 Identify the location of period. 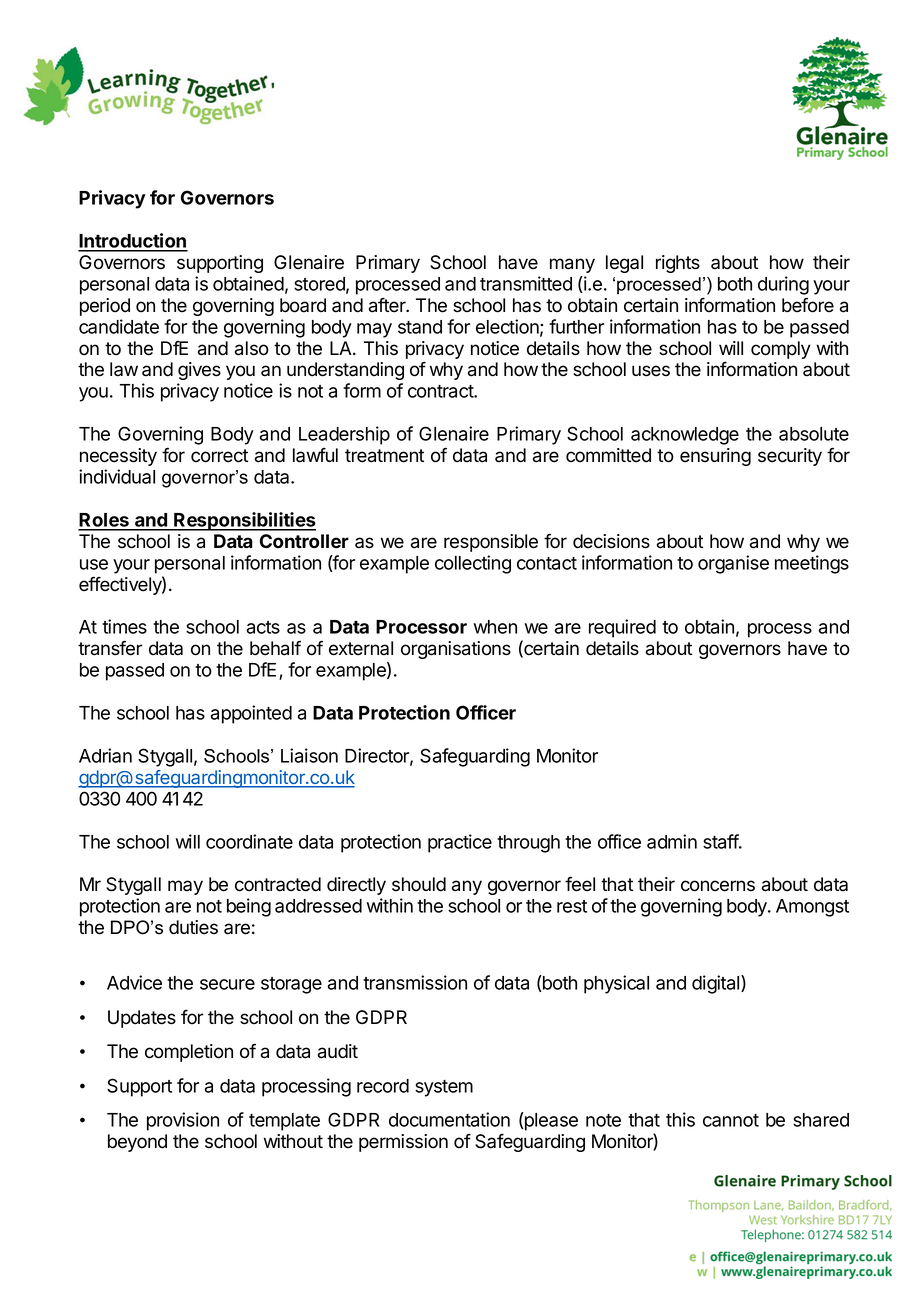
(105, 307).
